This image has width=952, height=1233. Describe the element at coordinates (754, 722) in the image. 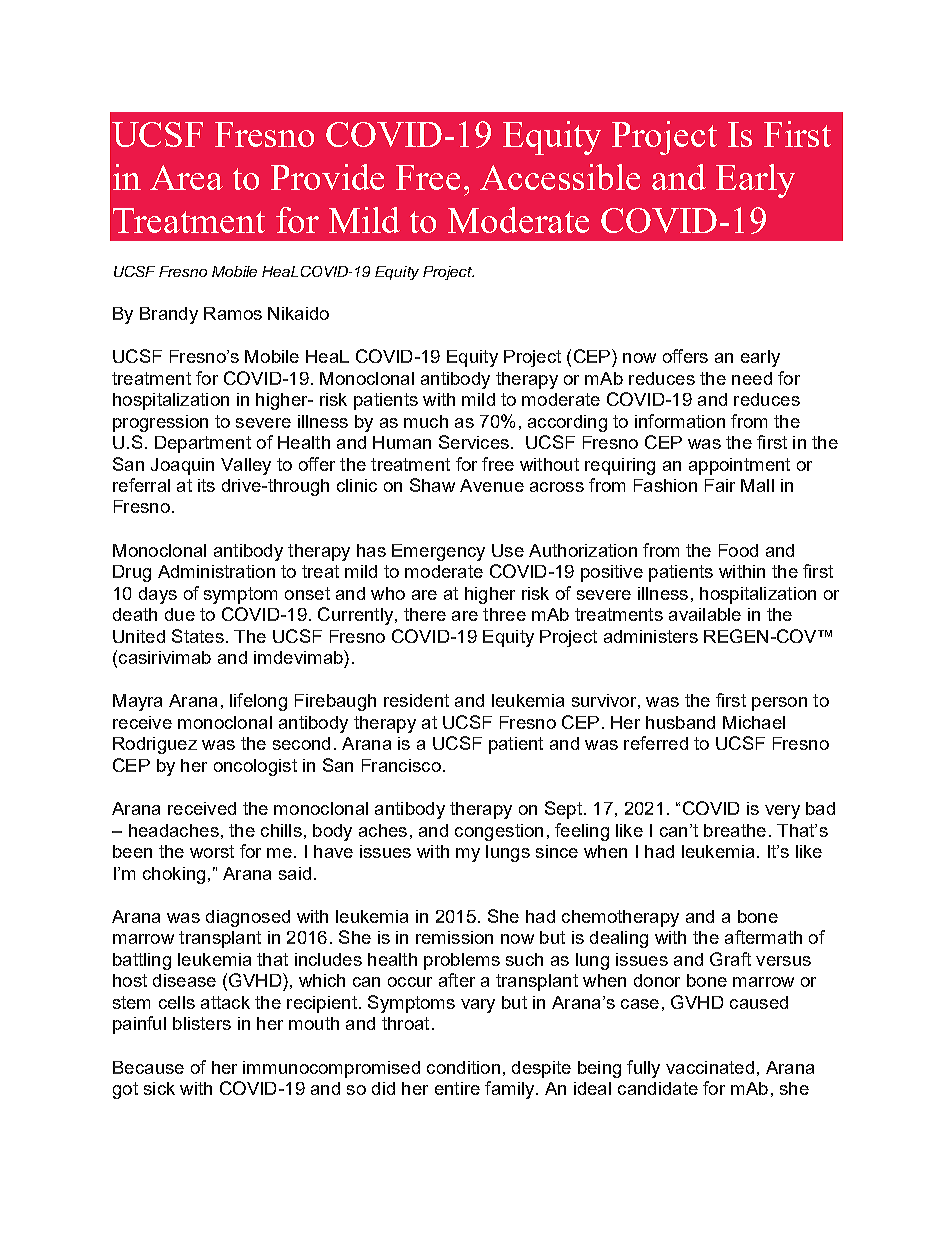

I see `Michael` at that location.
